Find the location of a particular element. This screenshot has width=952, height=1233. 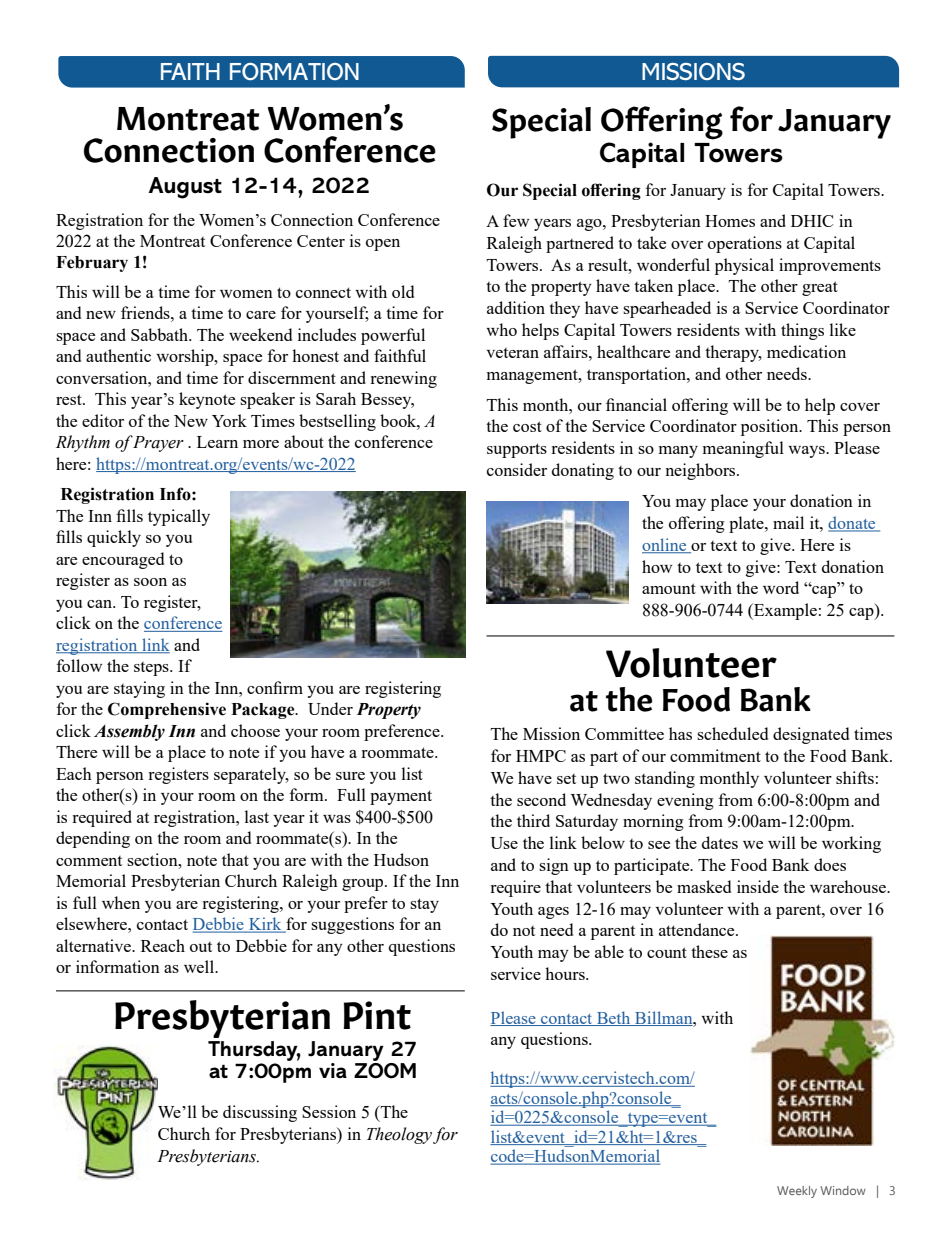

Under is located at coordinates (330, 708).
